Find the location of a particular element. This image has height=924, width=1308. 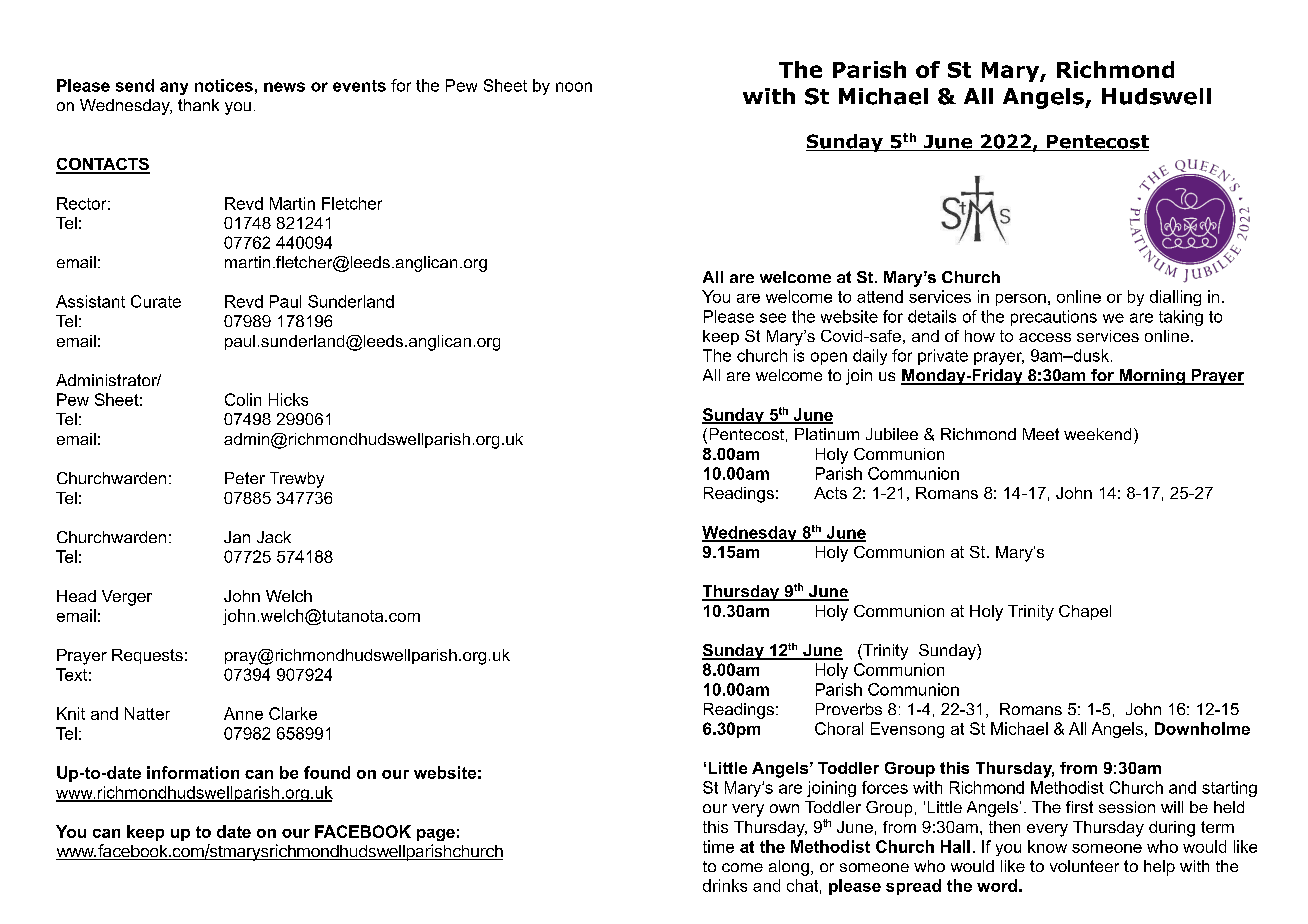

time is located at coordinates (718, 846).
